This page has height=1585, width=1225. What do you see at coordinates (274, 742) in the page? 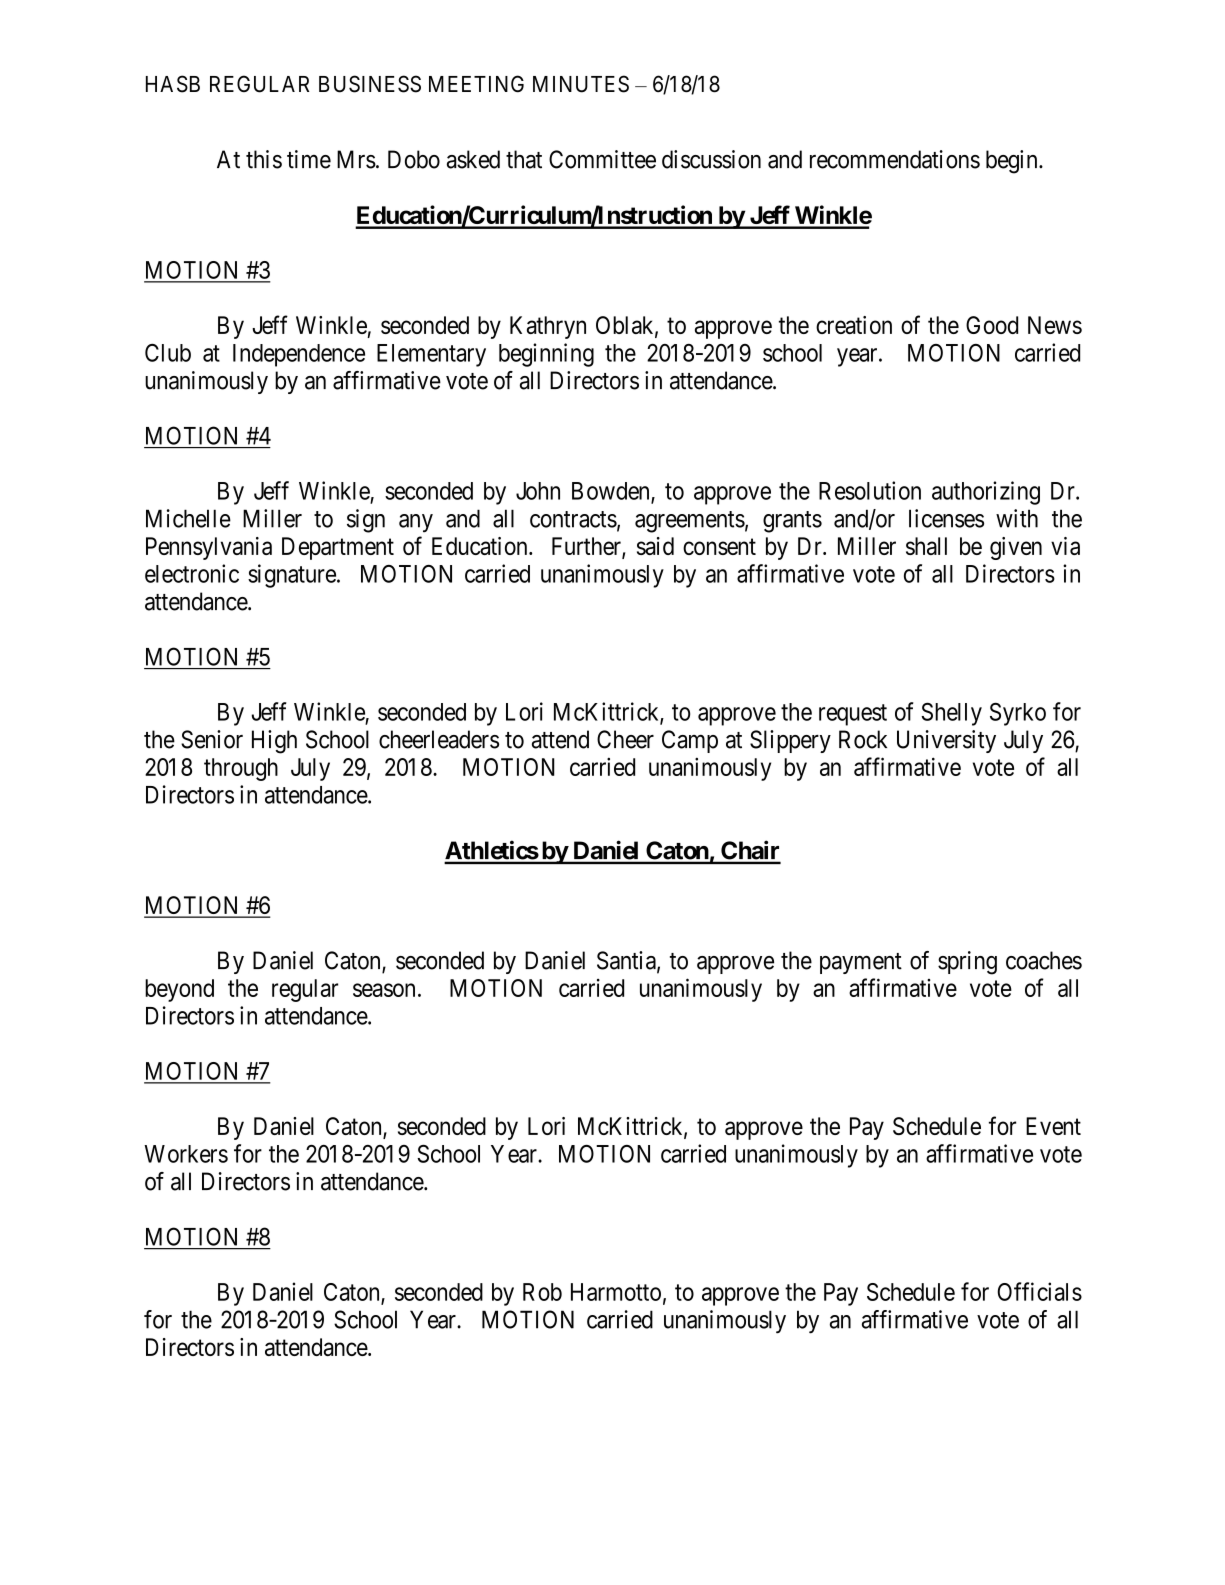
I see `High` at bounding box center [274, 742].
